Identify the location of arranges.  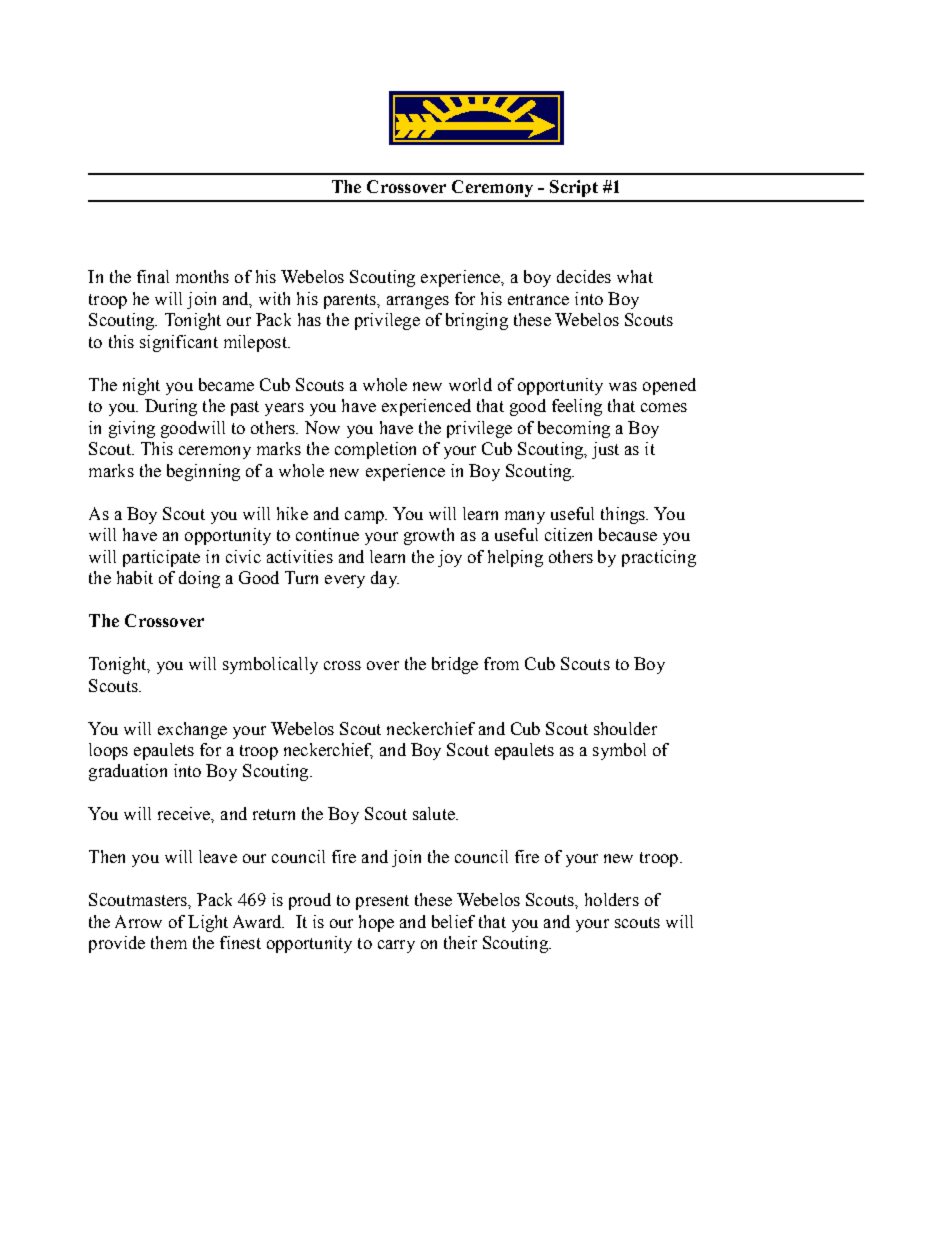
(418, 302).
